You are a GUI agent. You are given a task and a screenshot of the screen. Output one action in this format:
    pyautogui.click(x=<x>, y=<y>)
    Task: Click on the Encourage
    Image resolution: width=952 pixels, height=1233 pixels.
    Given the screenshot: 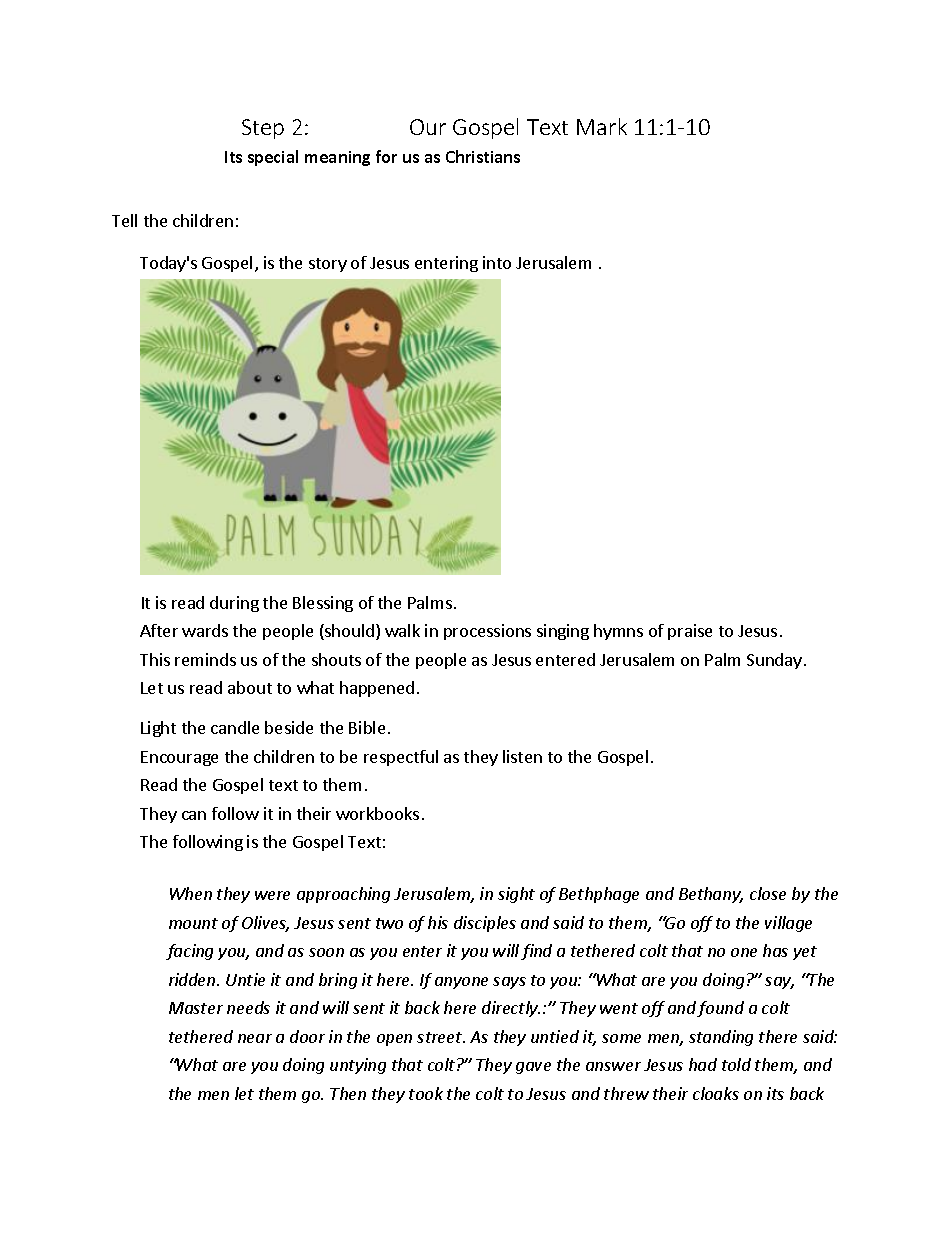 What is the action you would take?
    pyautogui.click(x=179, y=758)
